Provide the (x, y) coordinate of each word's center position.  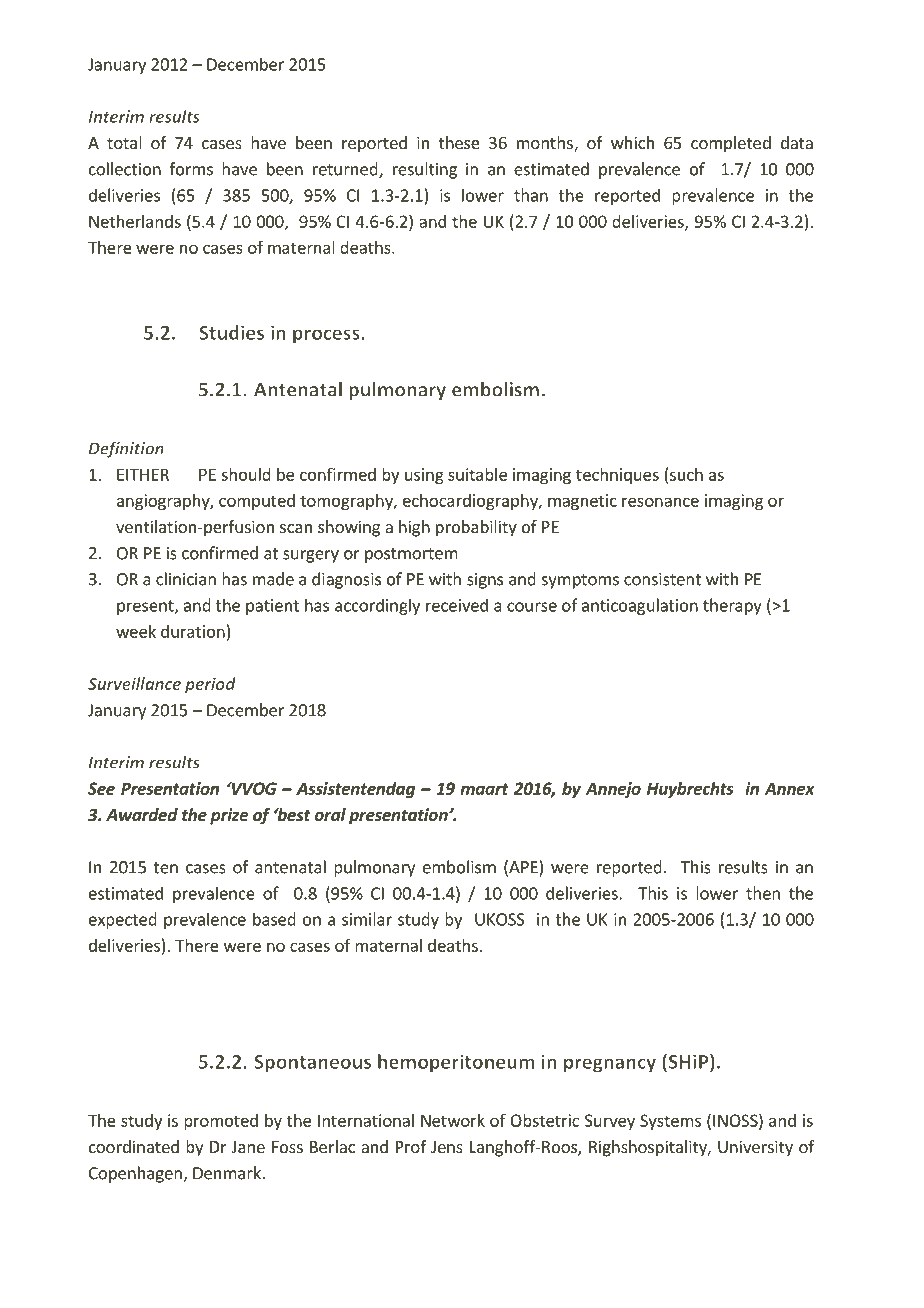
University (755, 1148)
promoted (221, 1122)
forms (191, 169)
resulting (425, 170)
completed (731, 144)
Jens (447, 1147)
